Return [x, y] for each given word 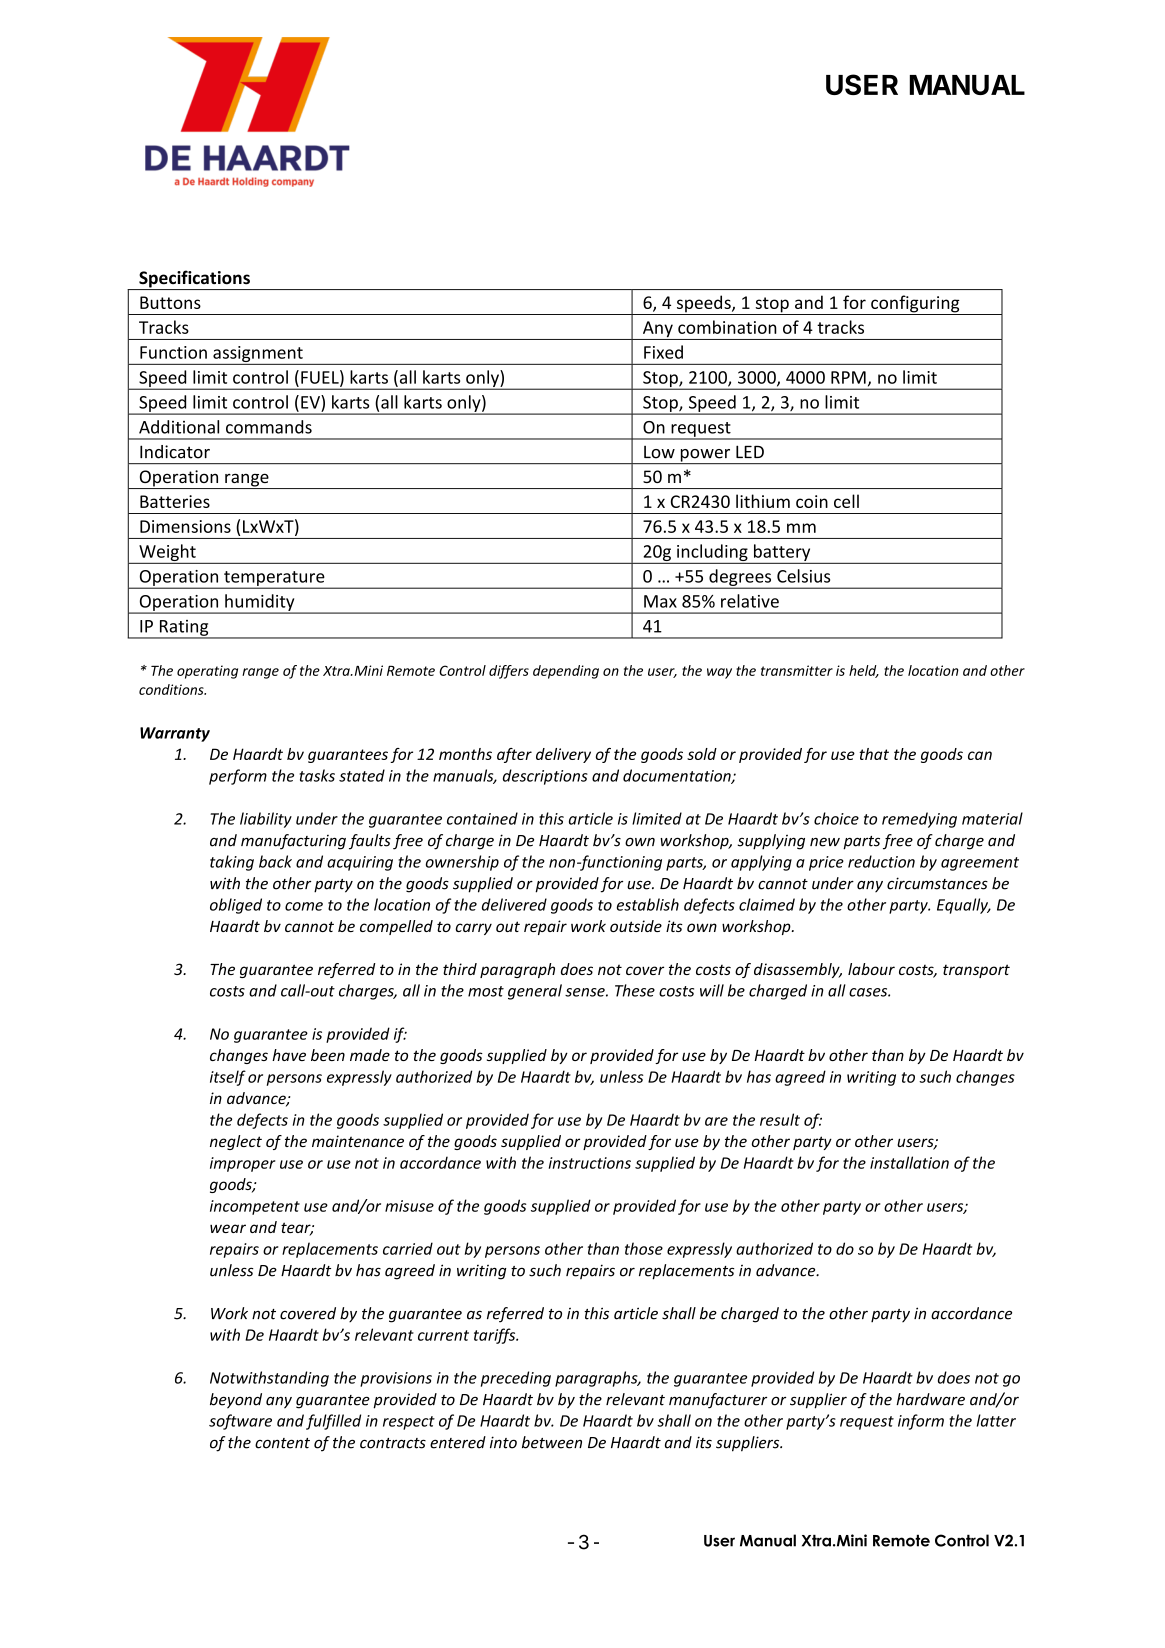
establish [648, 904]
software [240, 1422]
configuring [915, 305]
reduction [881, 861]
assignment [258, 355]
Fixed [663, 352]
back [275, 861]
